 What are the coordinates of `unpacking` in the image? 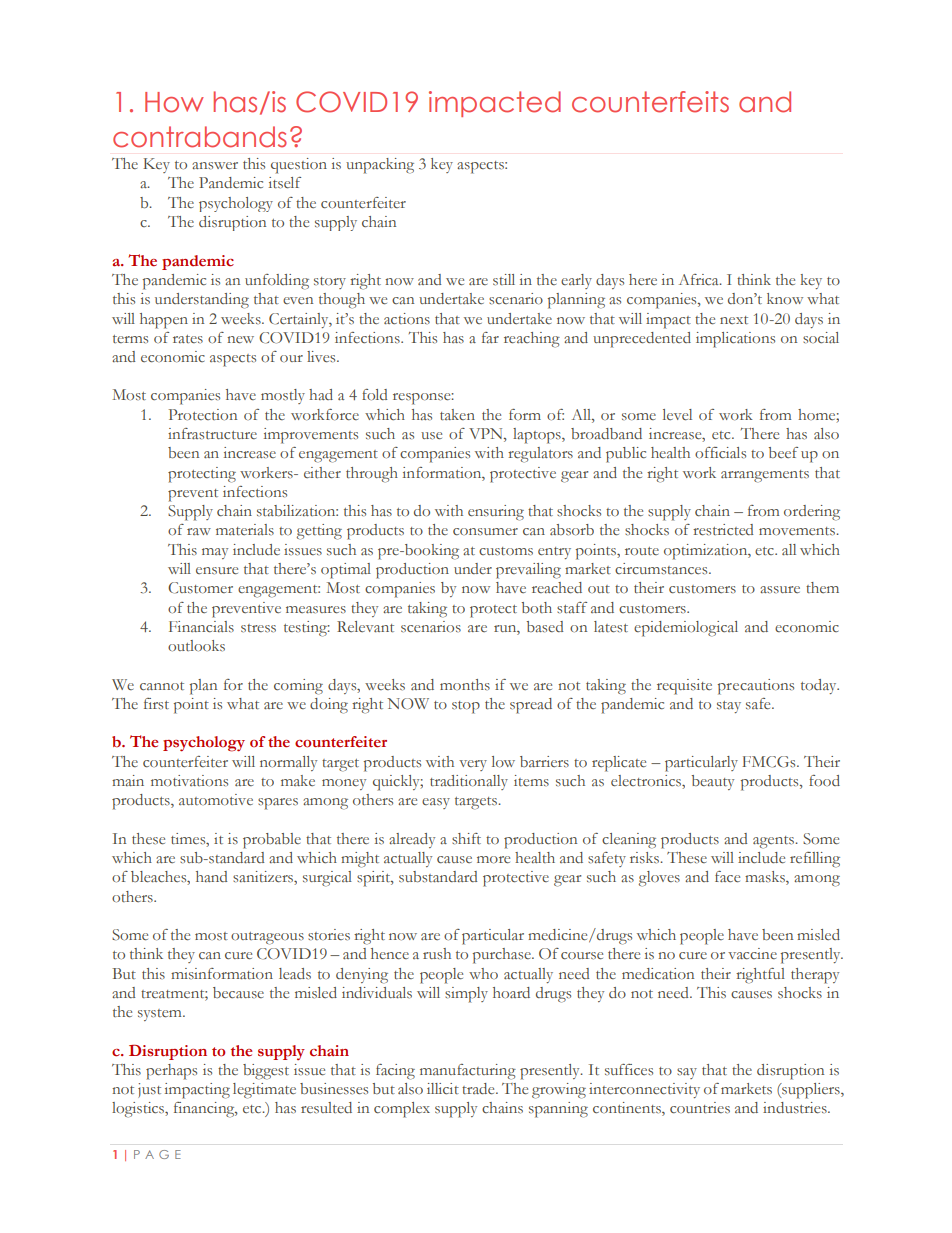 It's located at (380, 166).
